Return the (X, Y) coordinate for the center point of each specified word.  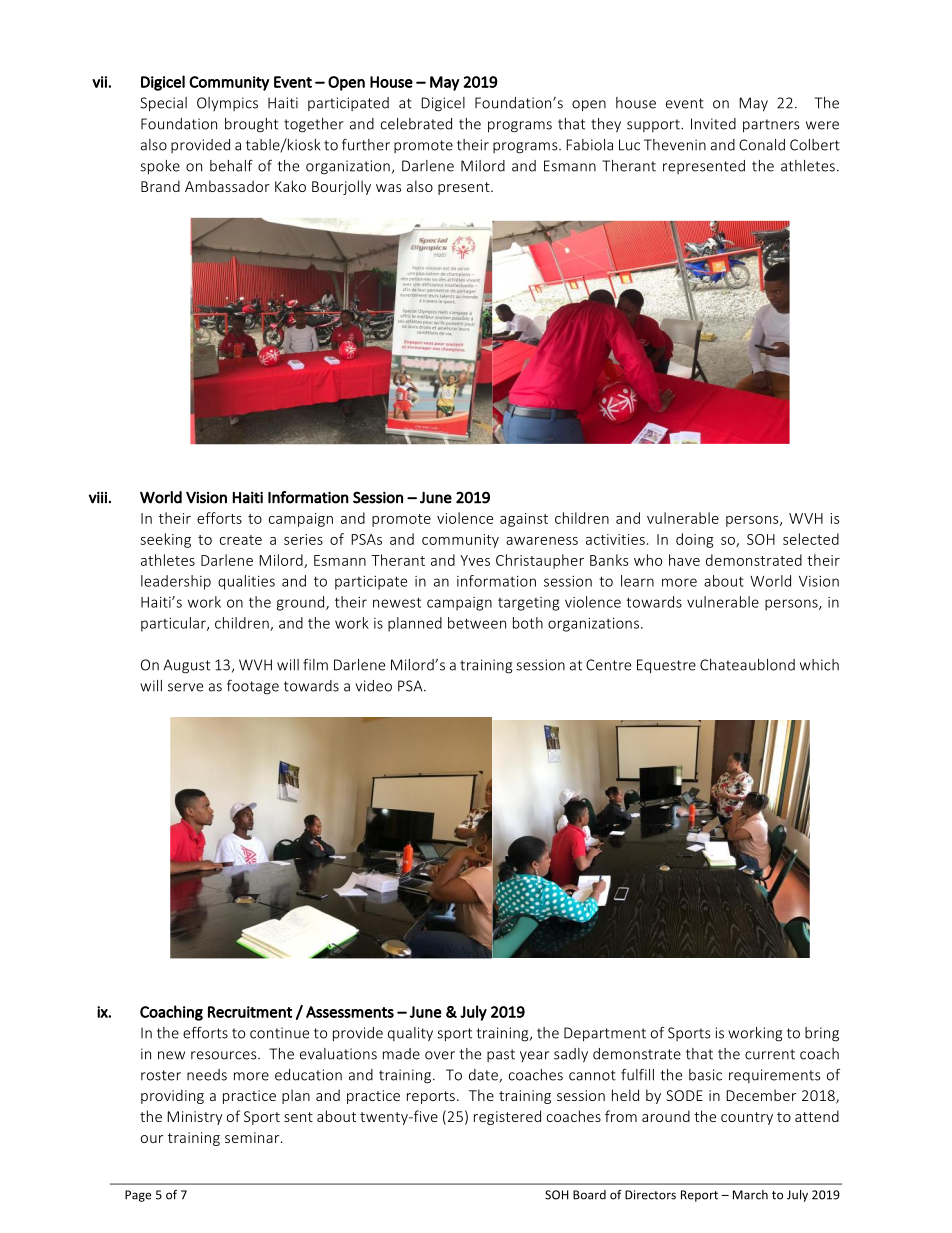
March (750, 1195)
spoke (160, 167)
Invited (713, 124)
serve (185, 687)
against (524, 520)
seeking (166, 540)
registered (507, 1117)
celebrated (416, 124)
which (819, 665)
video (373, 686)
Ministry (194, 1118)
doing (695, 540)
